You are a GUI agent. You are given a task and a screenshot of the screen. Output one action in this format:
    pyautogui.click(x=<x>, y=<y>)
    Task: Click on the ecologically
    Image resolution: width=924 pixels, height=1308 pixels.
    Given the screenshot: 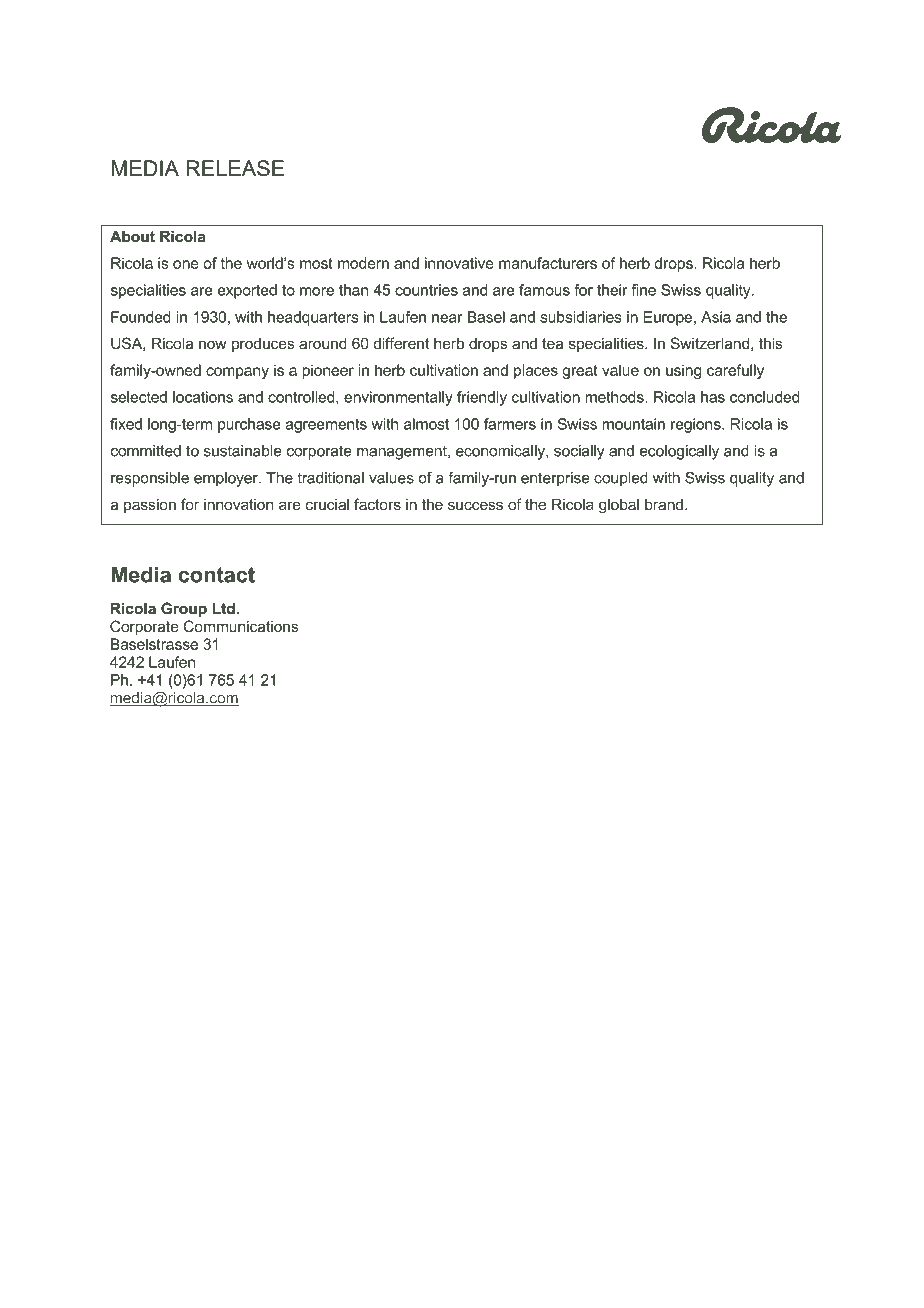 What is the action you would take?
    pyautogui.click(x=679, y=452)
